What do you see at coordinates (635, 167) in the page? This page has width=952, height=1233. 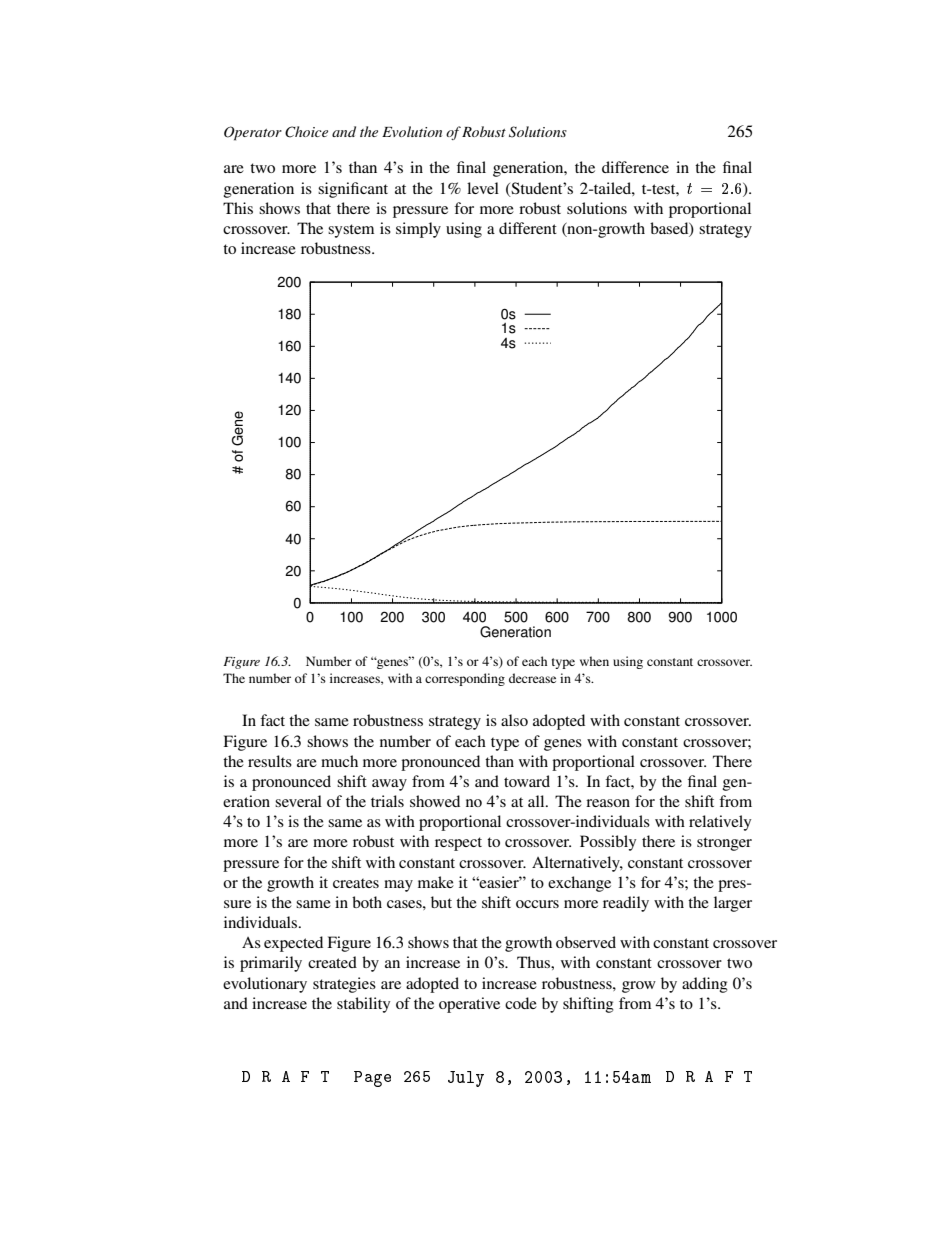 I see `difference` at bounding box center [635, 167].
